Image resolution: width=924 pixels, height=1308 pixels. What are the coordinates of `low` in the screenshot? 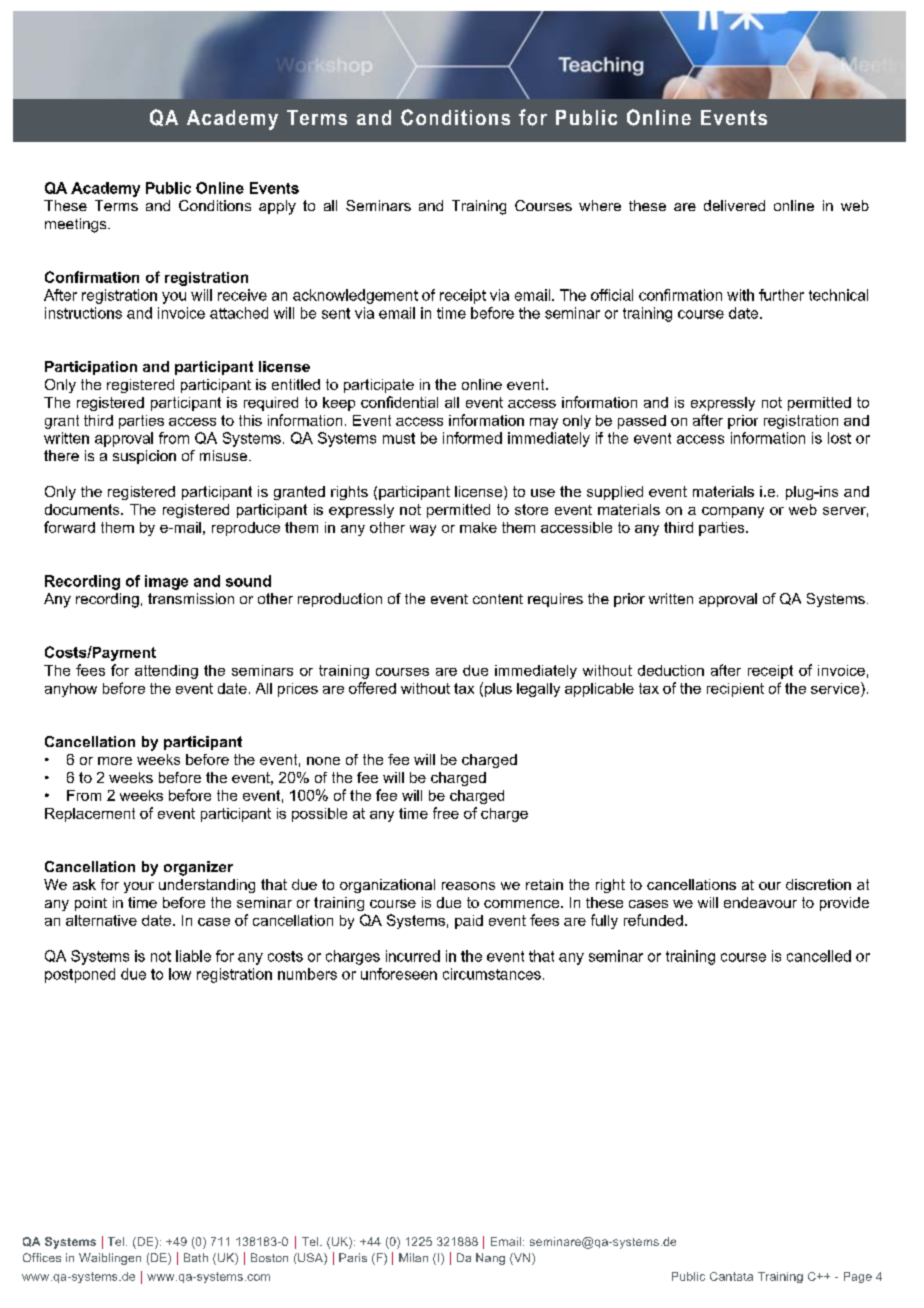 It's located at (180, 974).
